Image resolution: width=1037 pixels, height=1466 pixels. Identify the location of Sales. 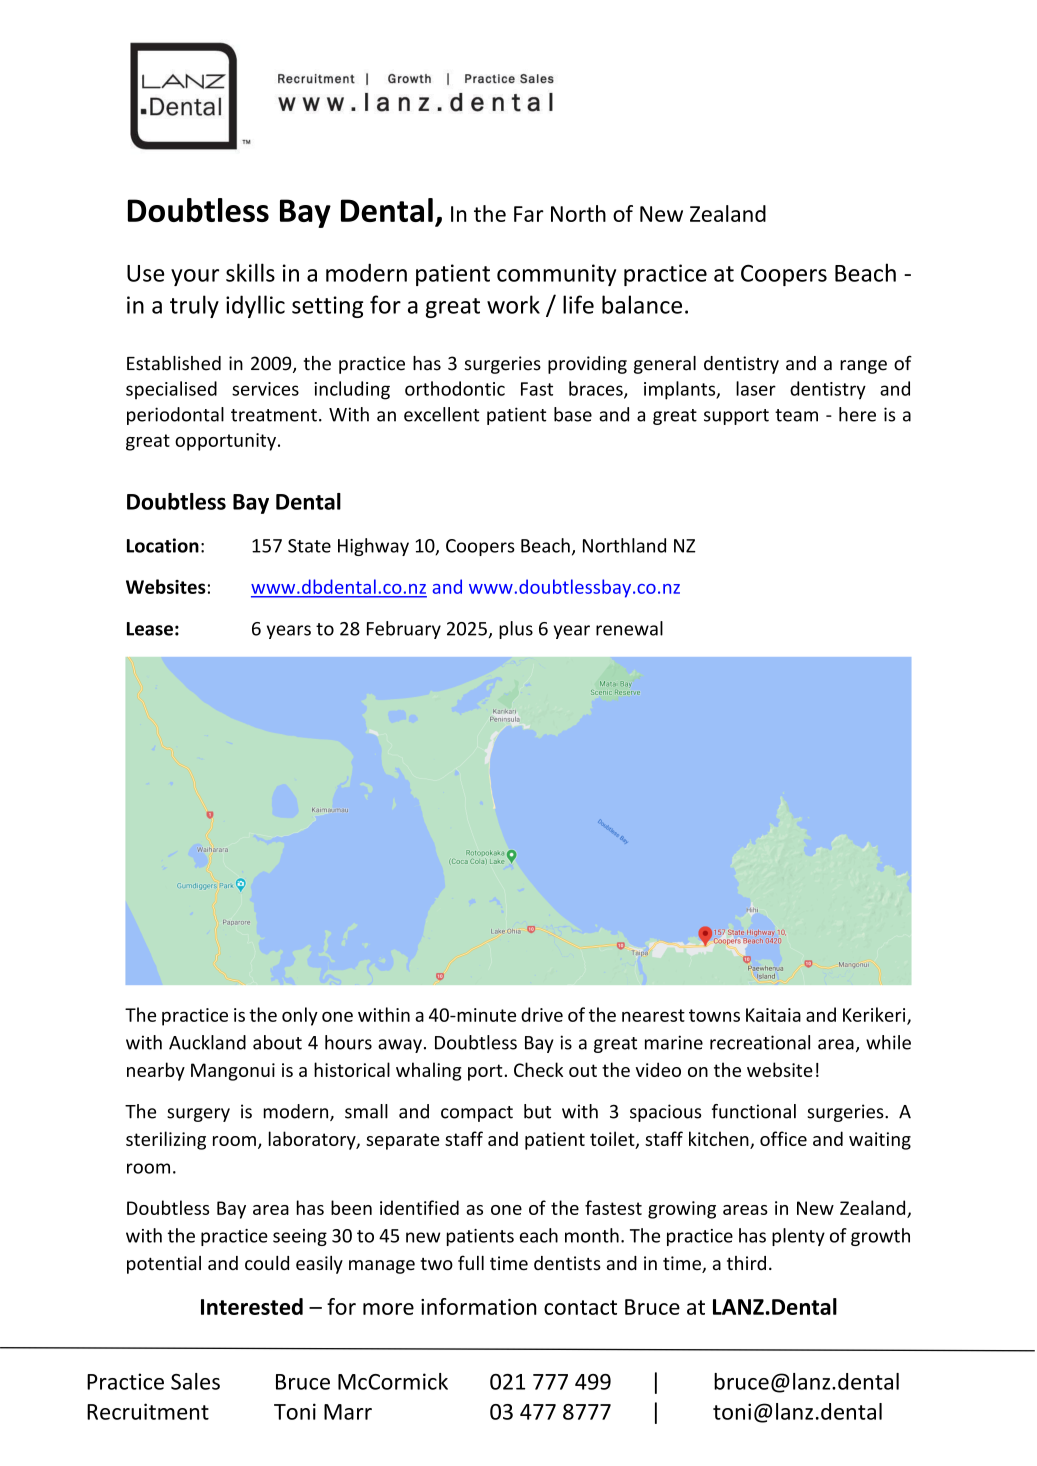
(195, 1381).
